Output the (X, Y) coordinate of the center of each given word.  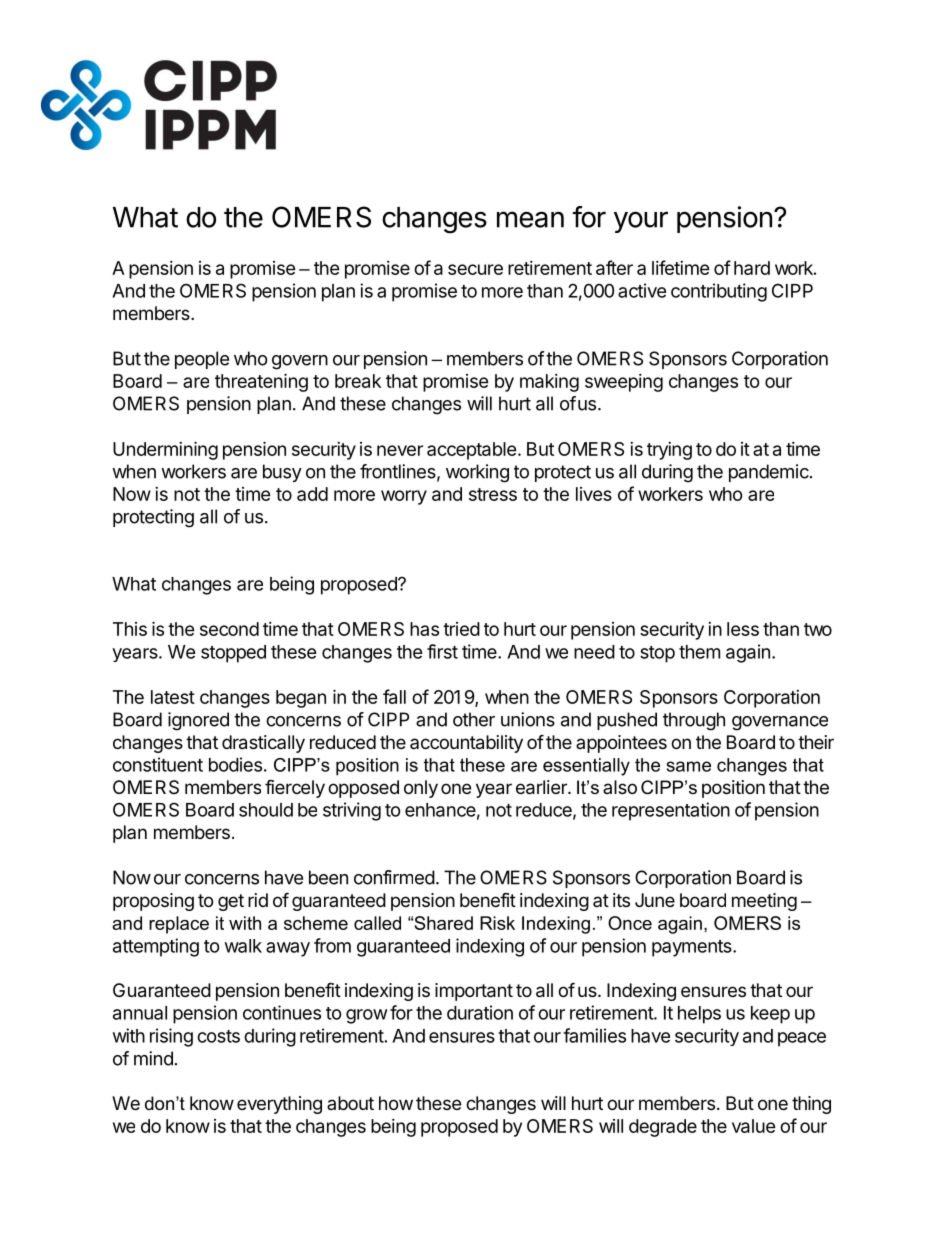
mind (153, 1058)
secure (475, 269)
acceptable (472, 451)
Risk (497, 923)
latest (173, 697)
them (699, 652)
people (202, 360)
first (442, 651)
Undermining (165, 450)
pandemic (769, 473)
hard (752, 268)
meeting (764, 902)
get (231, 902)
